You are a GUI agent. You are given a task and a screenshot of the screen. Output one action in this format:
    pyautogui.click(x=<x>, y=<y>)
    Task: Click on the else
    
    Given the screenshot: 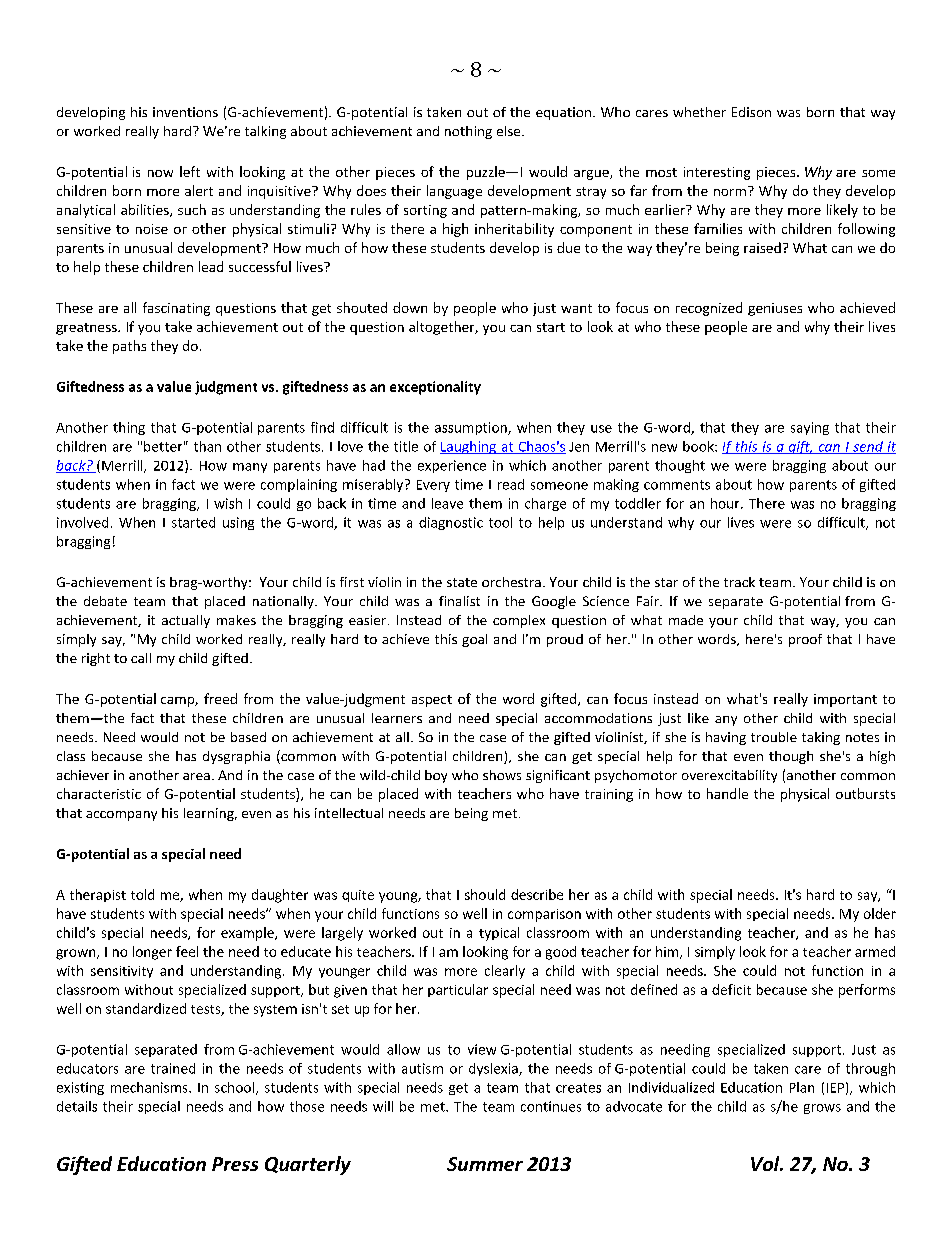 What is the action you would take?
    pyautogui.click(x=510, y=131)
